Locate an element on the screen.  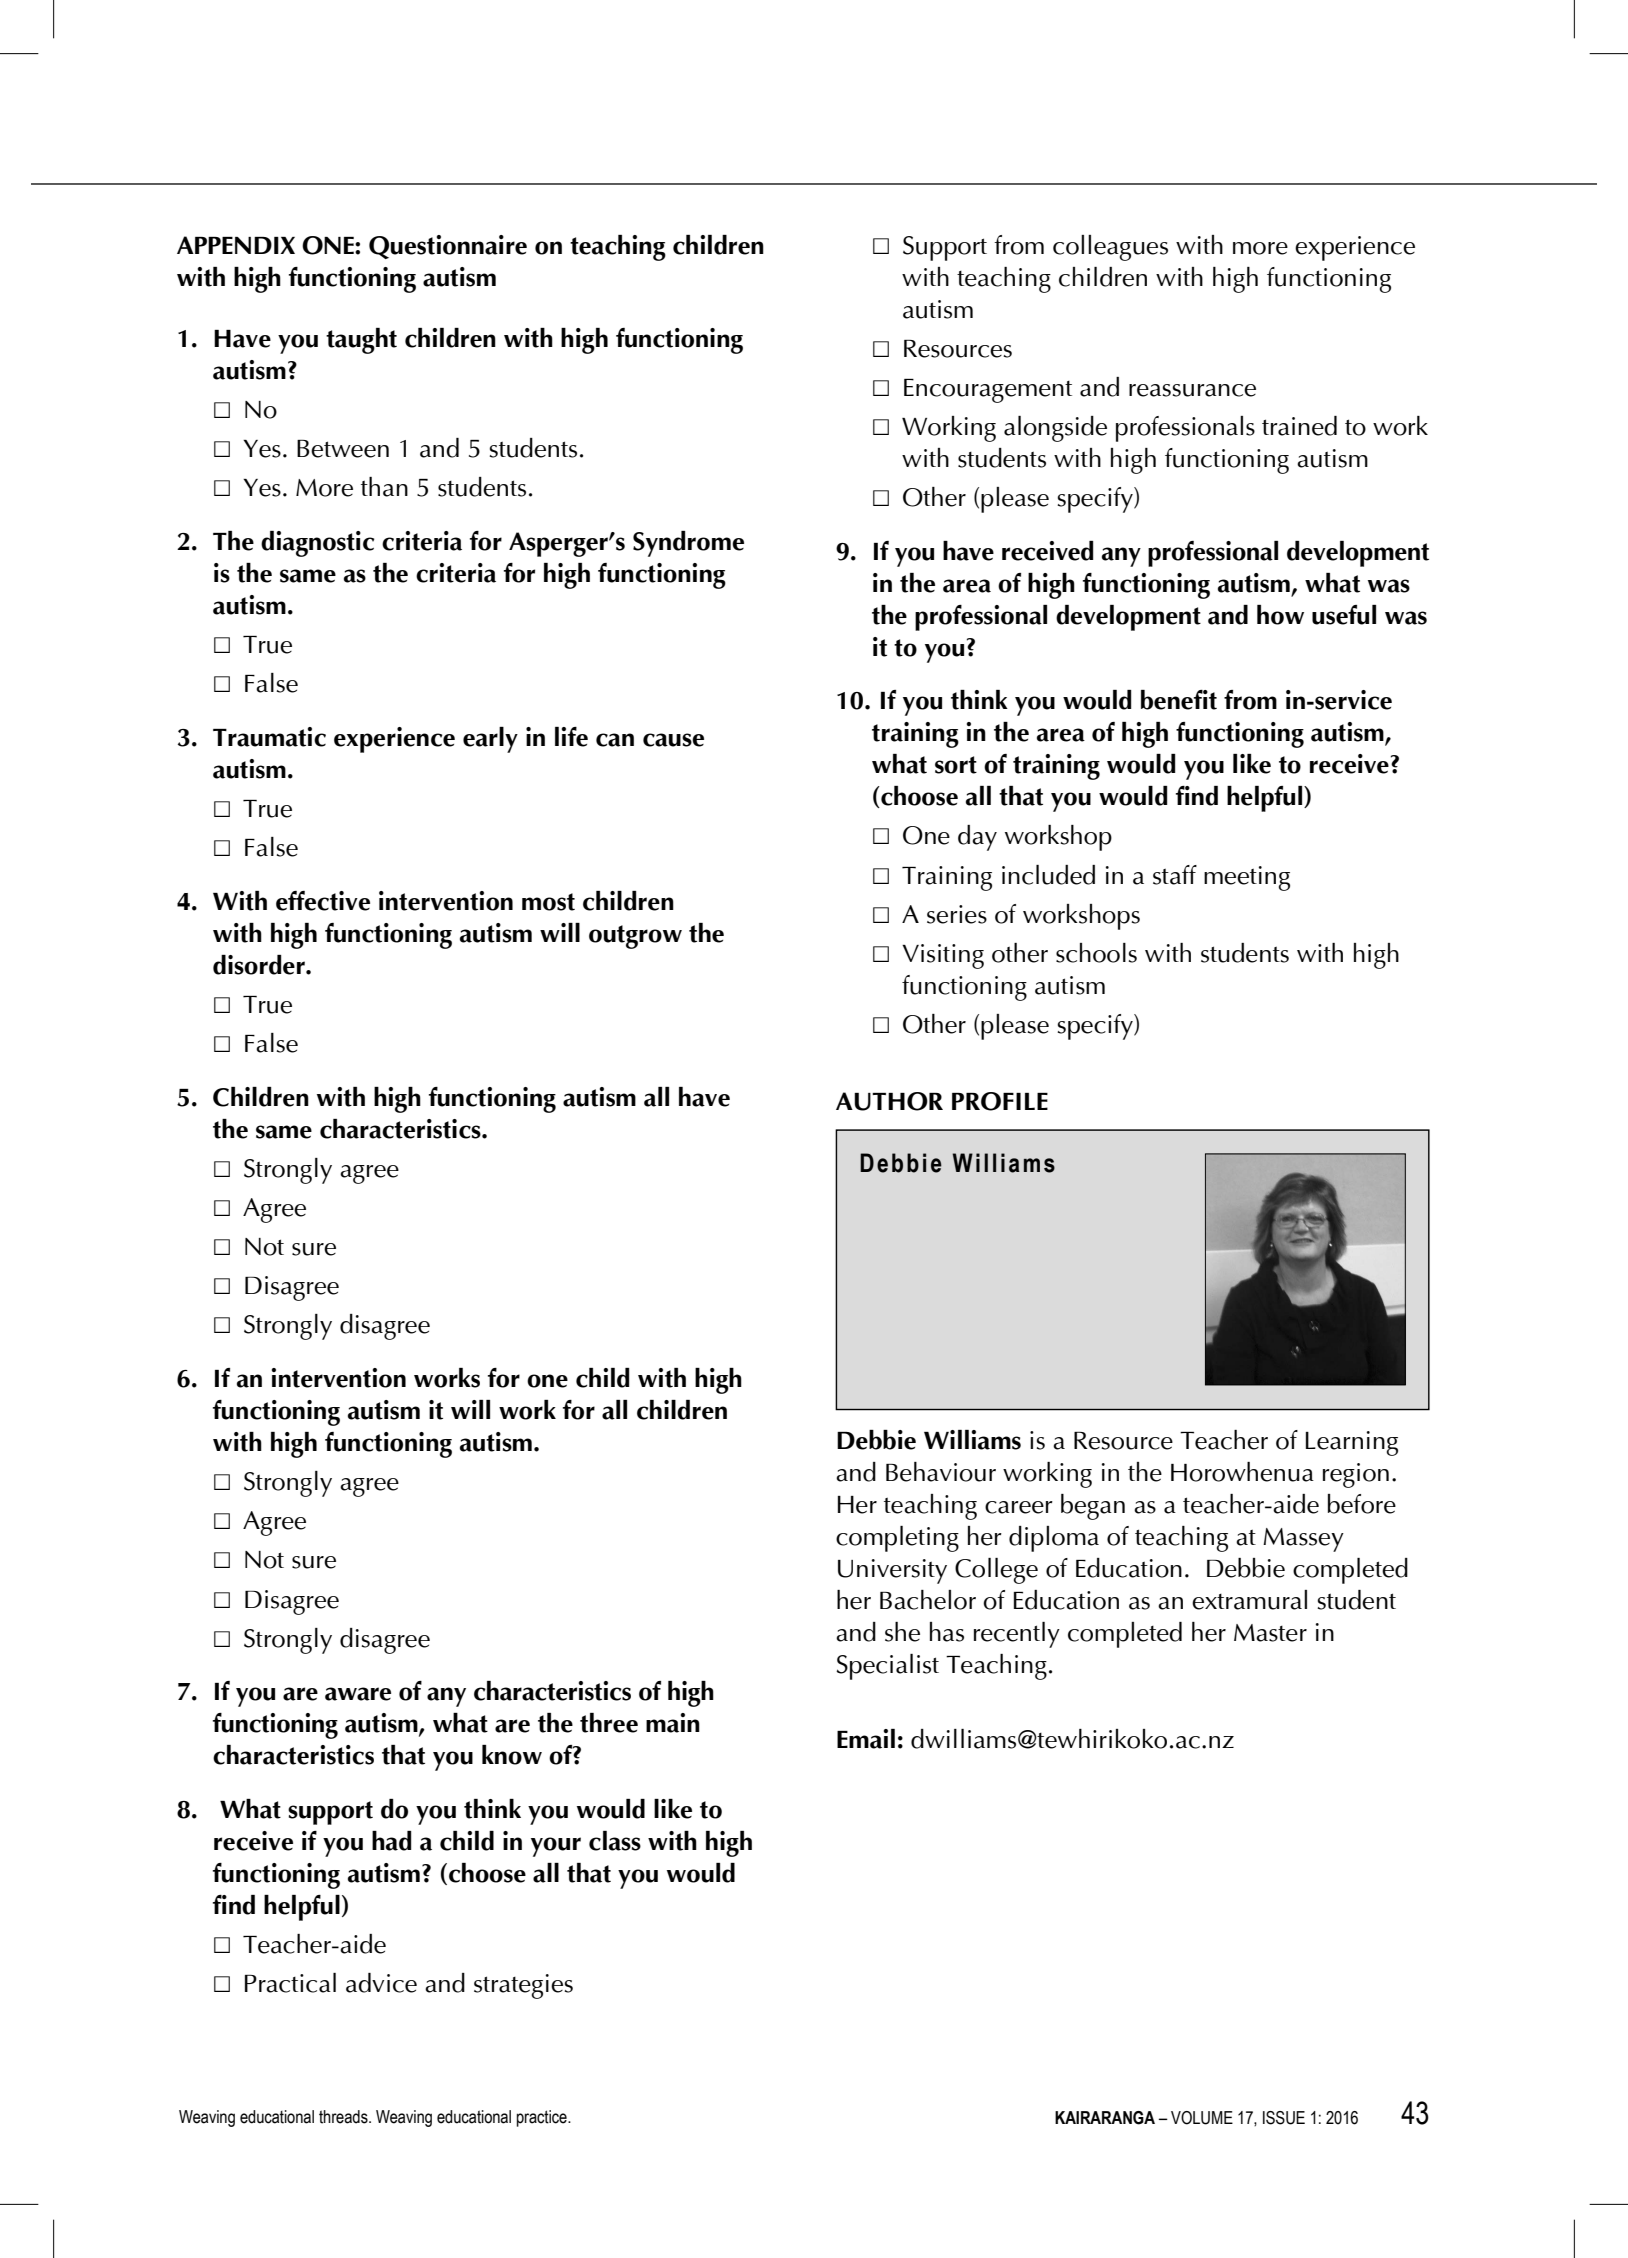
taught is located at coordinates (361, 341).
